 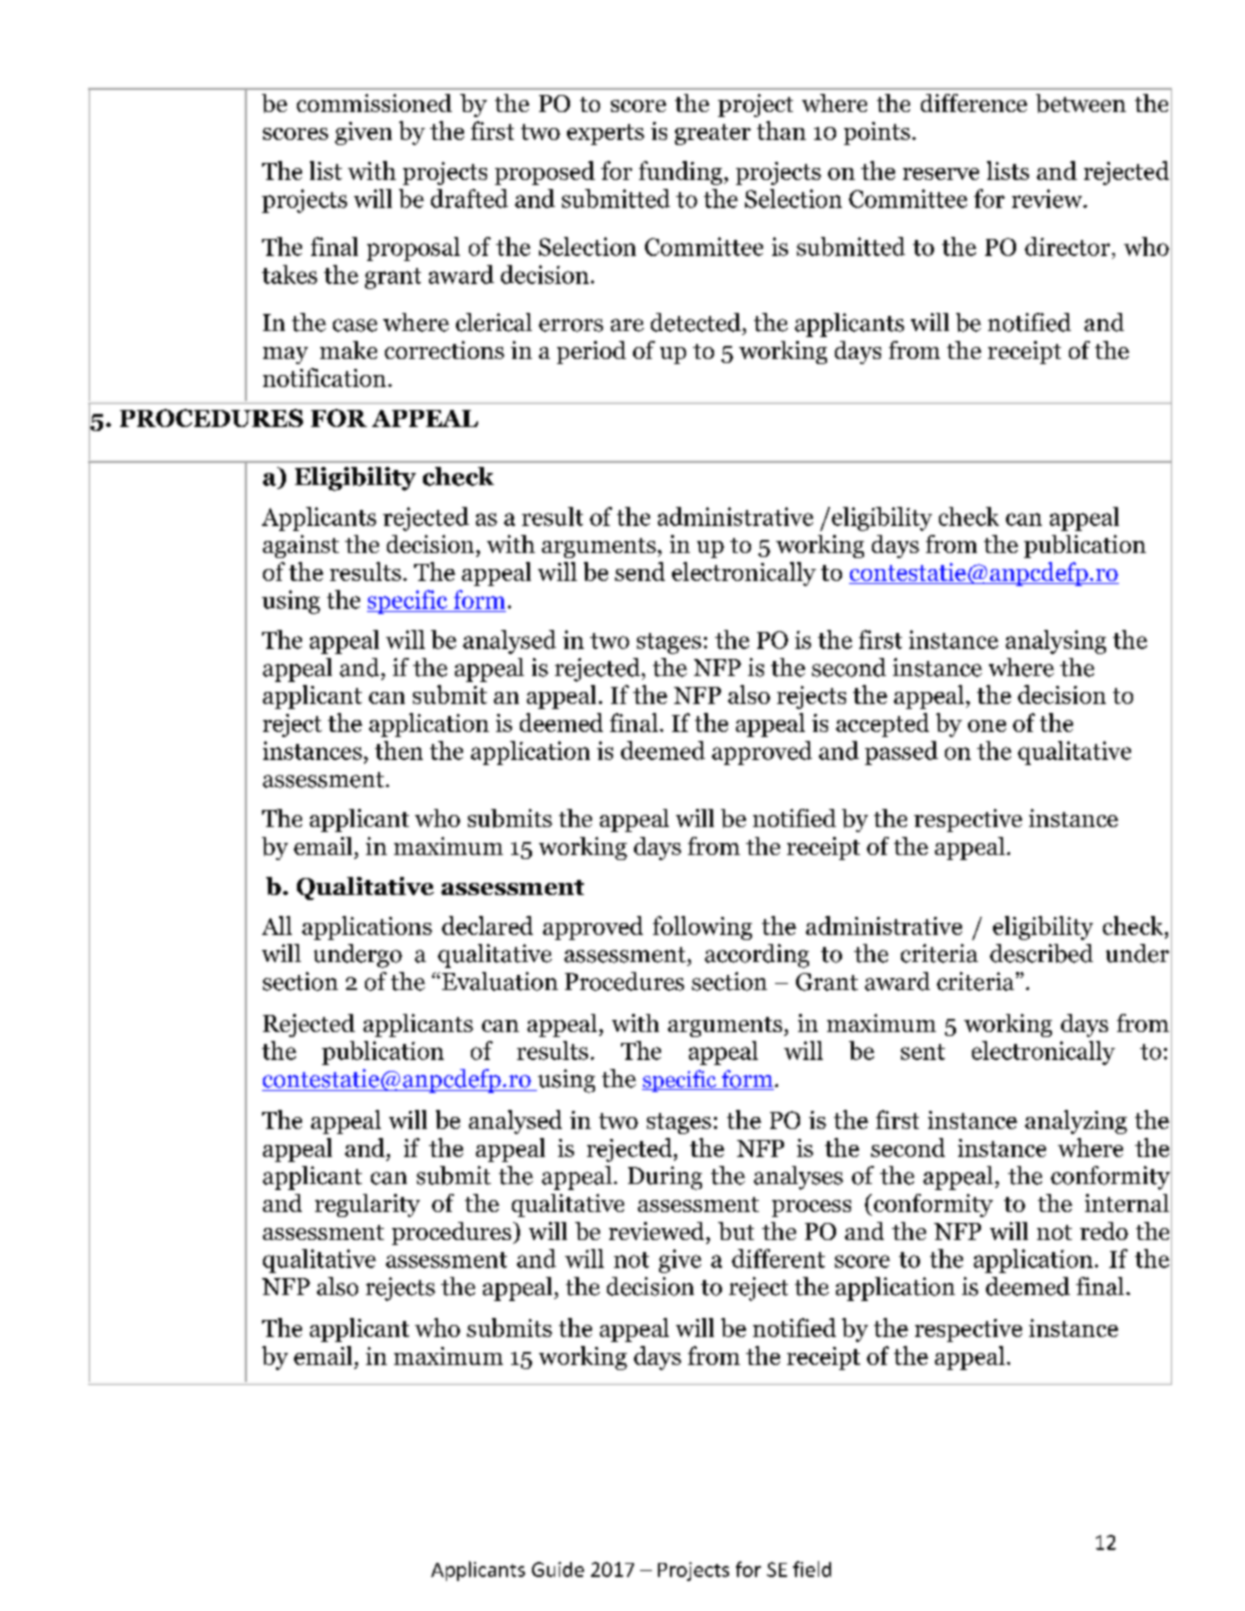 What do you see at coordinates (1104, 1231) in the screenshot?
I see `redo` at bounding box center [1104, 1231].
